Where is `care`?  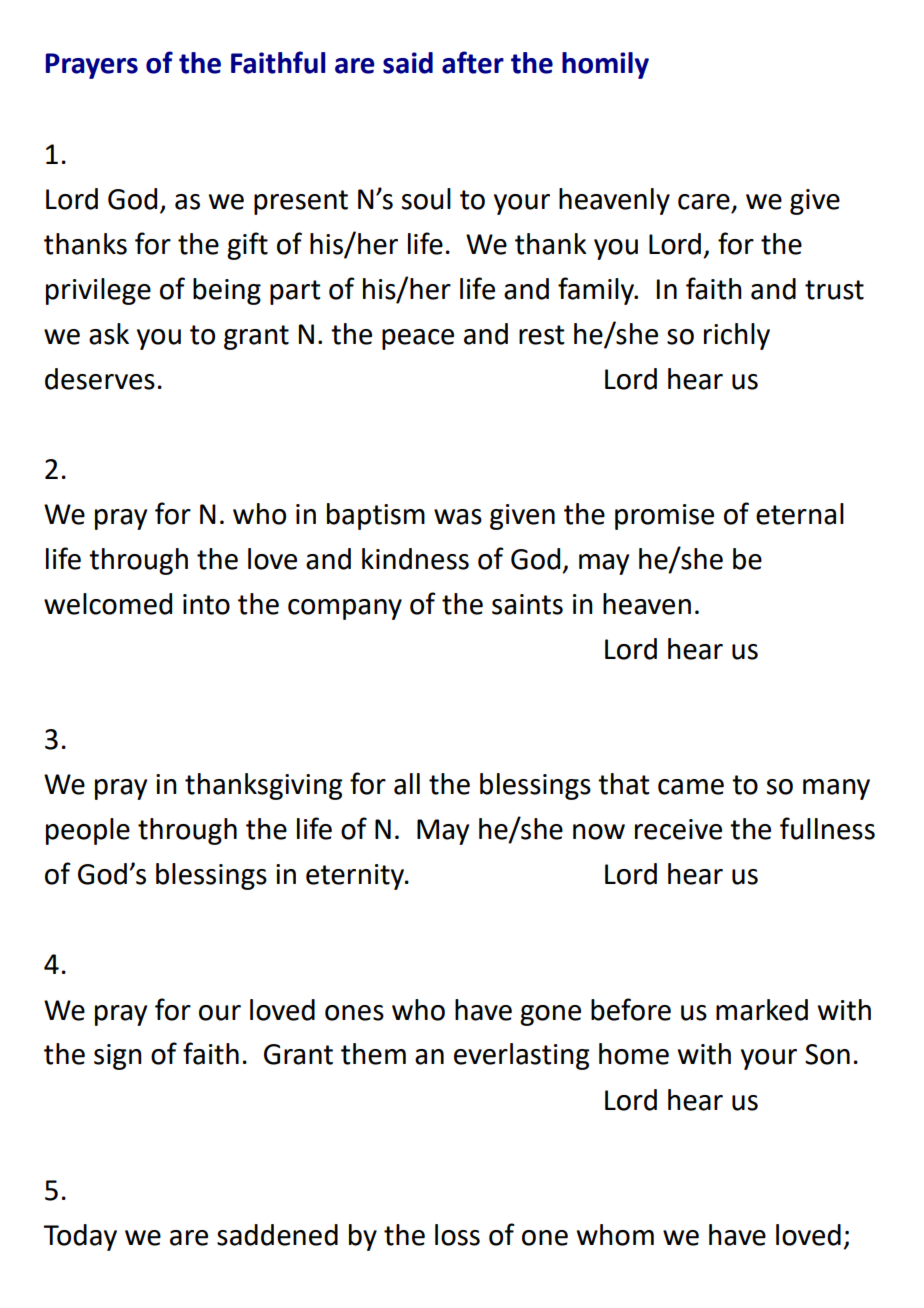 care is located at coordinates (704, 202).
